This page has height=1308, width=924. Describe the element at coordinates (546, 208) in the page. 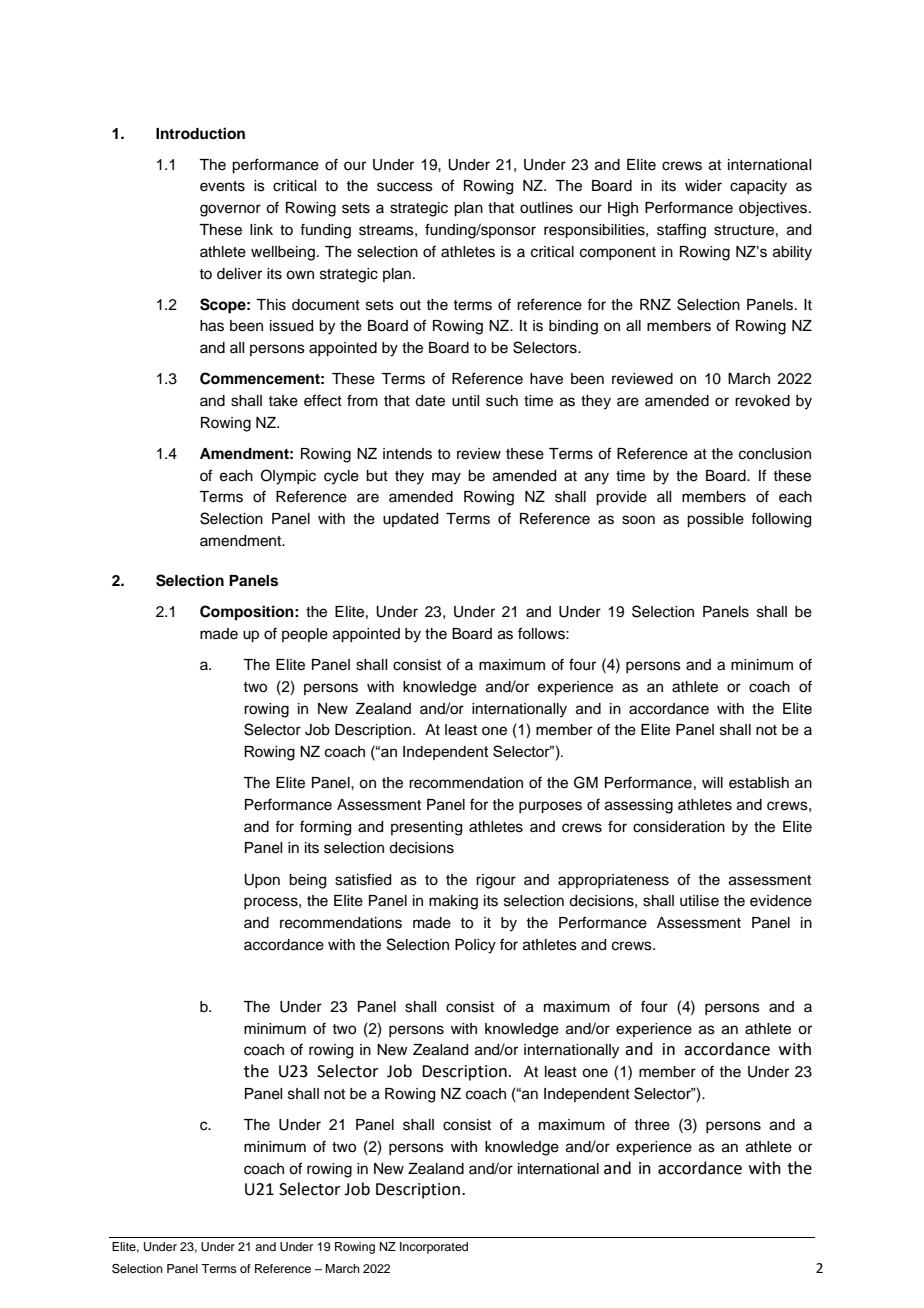

I see `outlines` at that location.
